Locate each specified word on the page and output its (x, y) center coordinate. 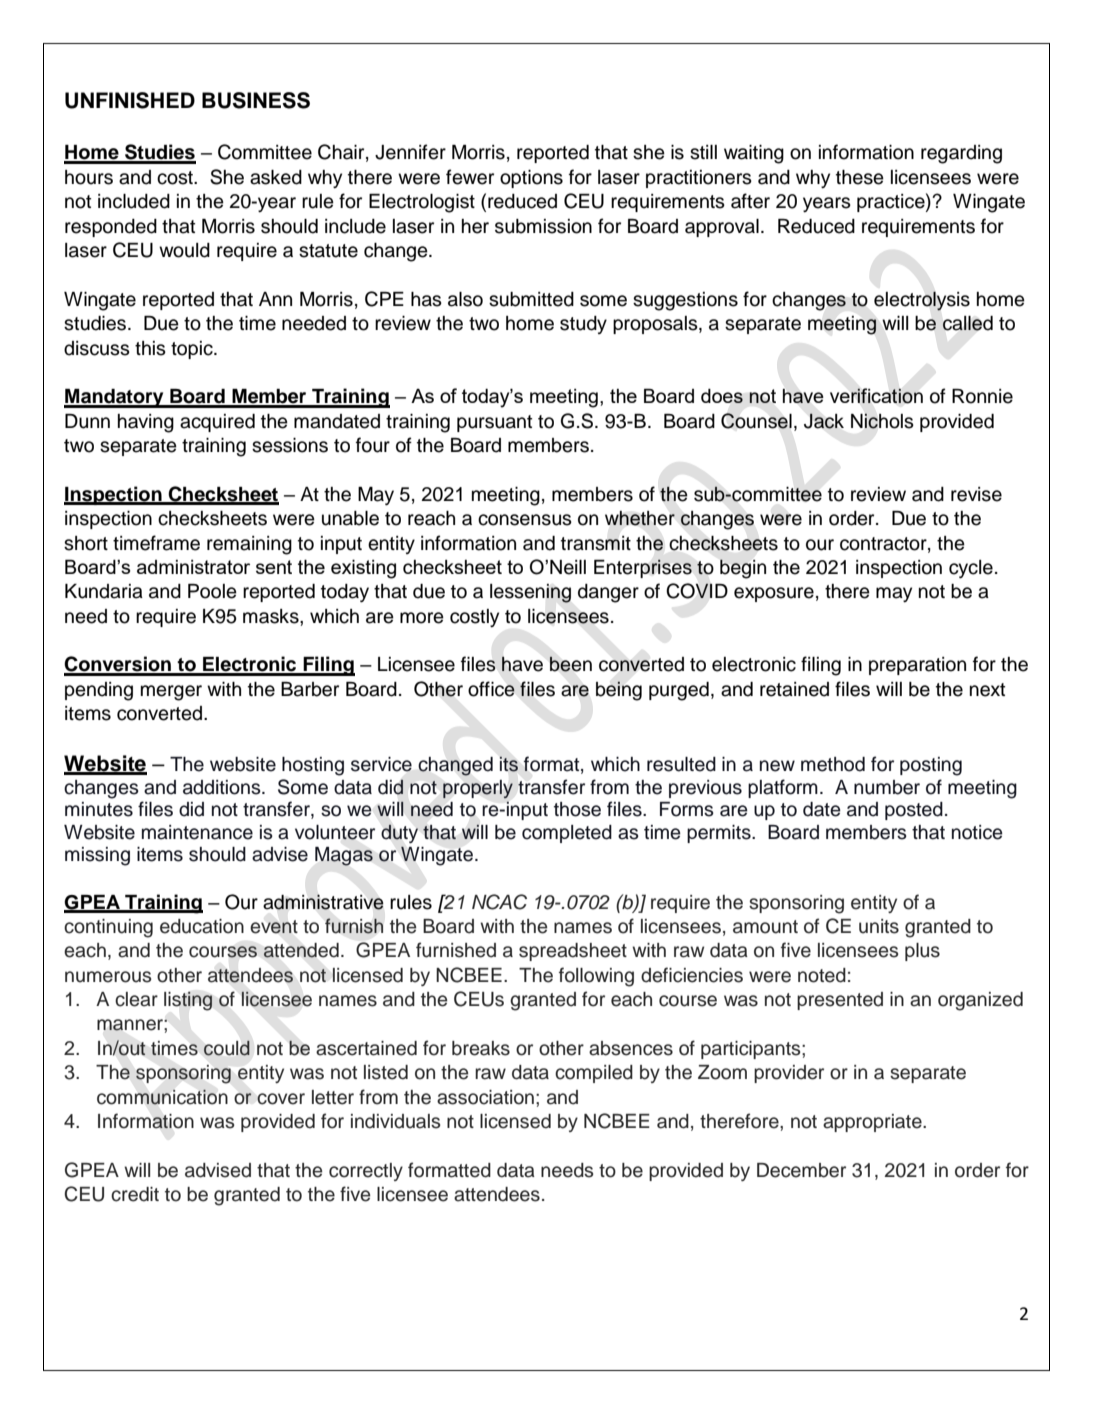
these (860, 177)
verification (876, 396)
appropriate (873, 1123)
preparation (917, 666)
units (879, 926)
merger (171, 693)
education (202, 926)
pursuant (494, 423)
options (531, 179)
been (570, 664)
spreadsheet (573, 952)
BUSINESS (256, 100)
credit (135, 1194)
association (485, 1097)
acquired (217, 423)
